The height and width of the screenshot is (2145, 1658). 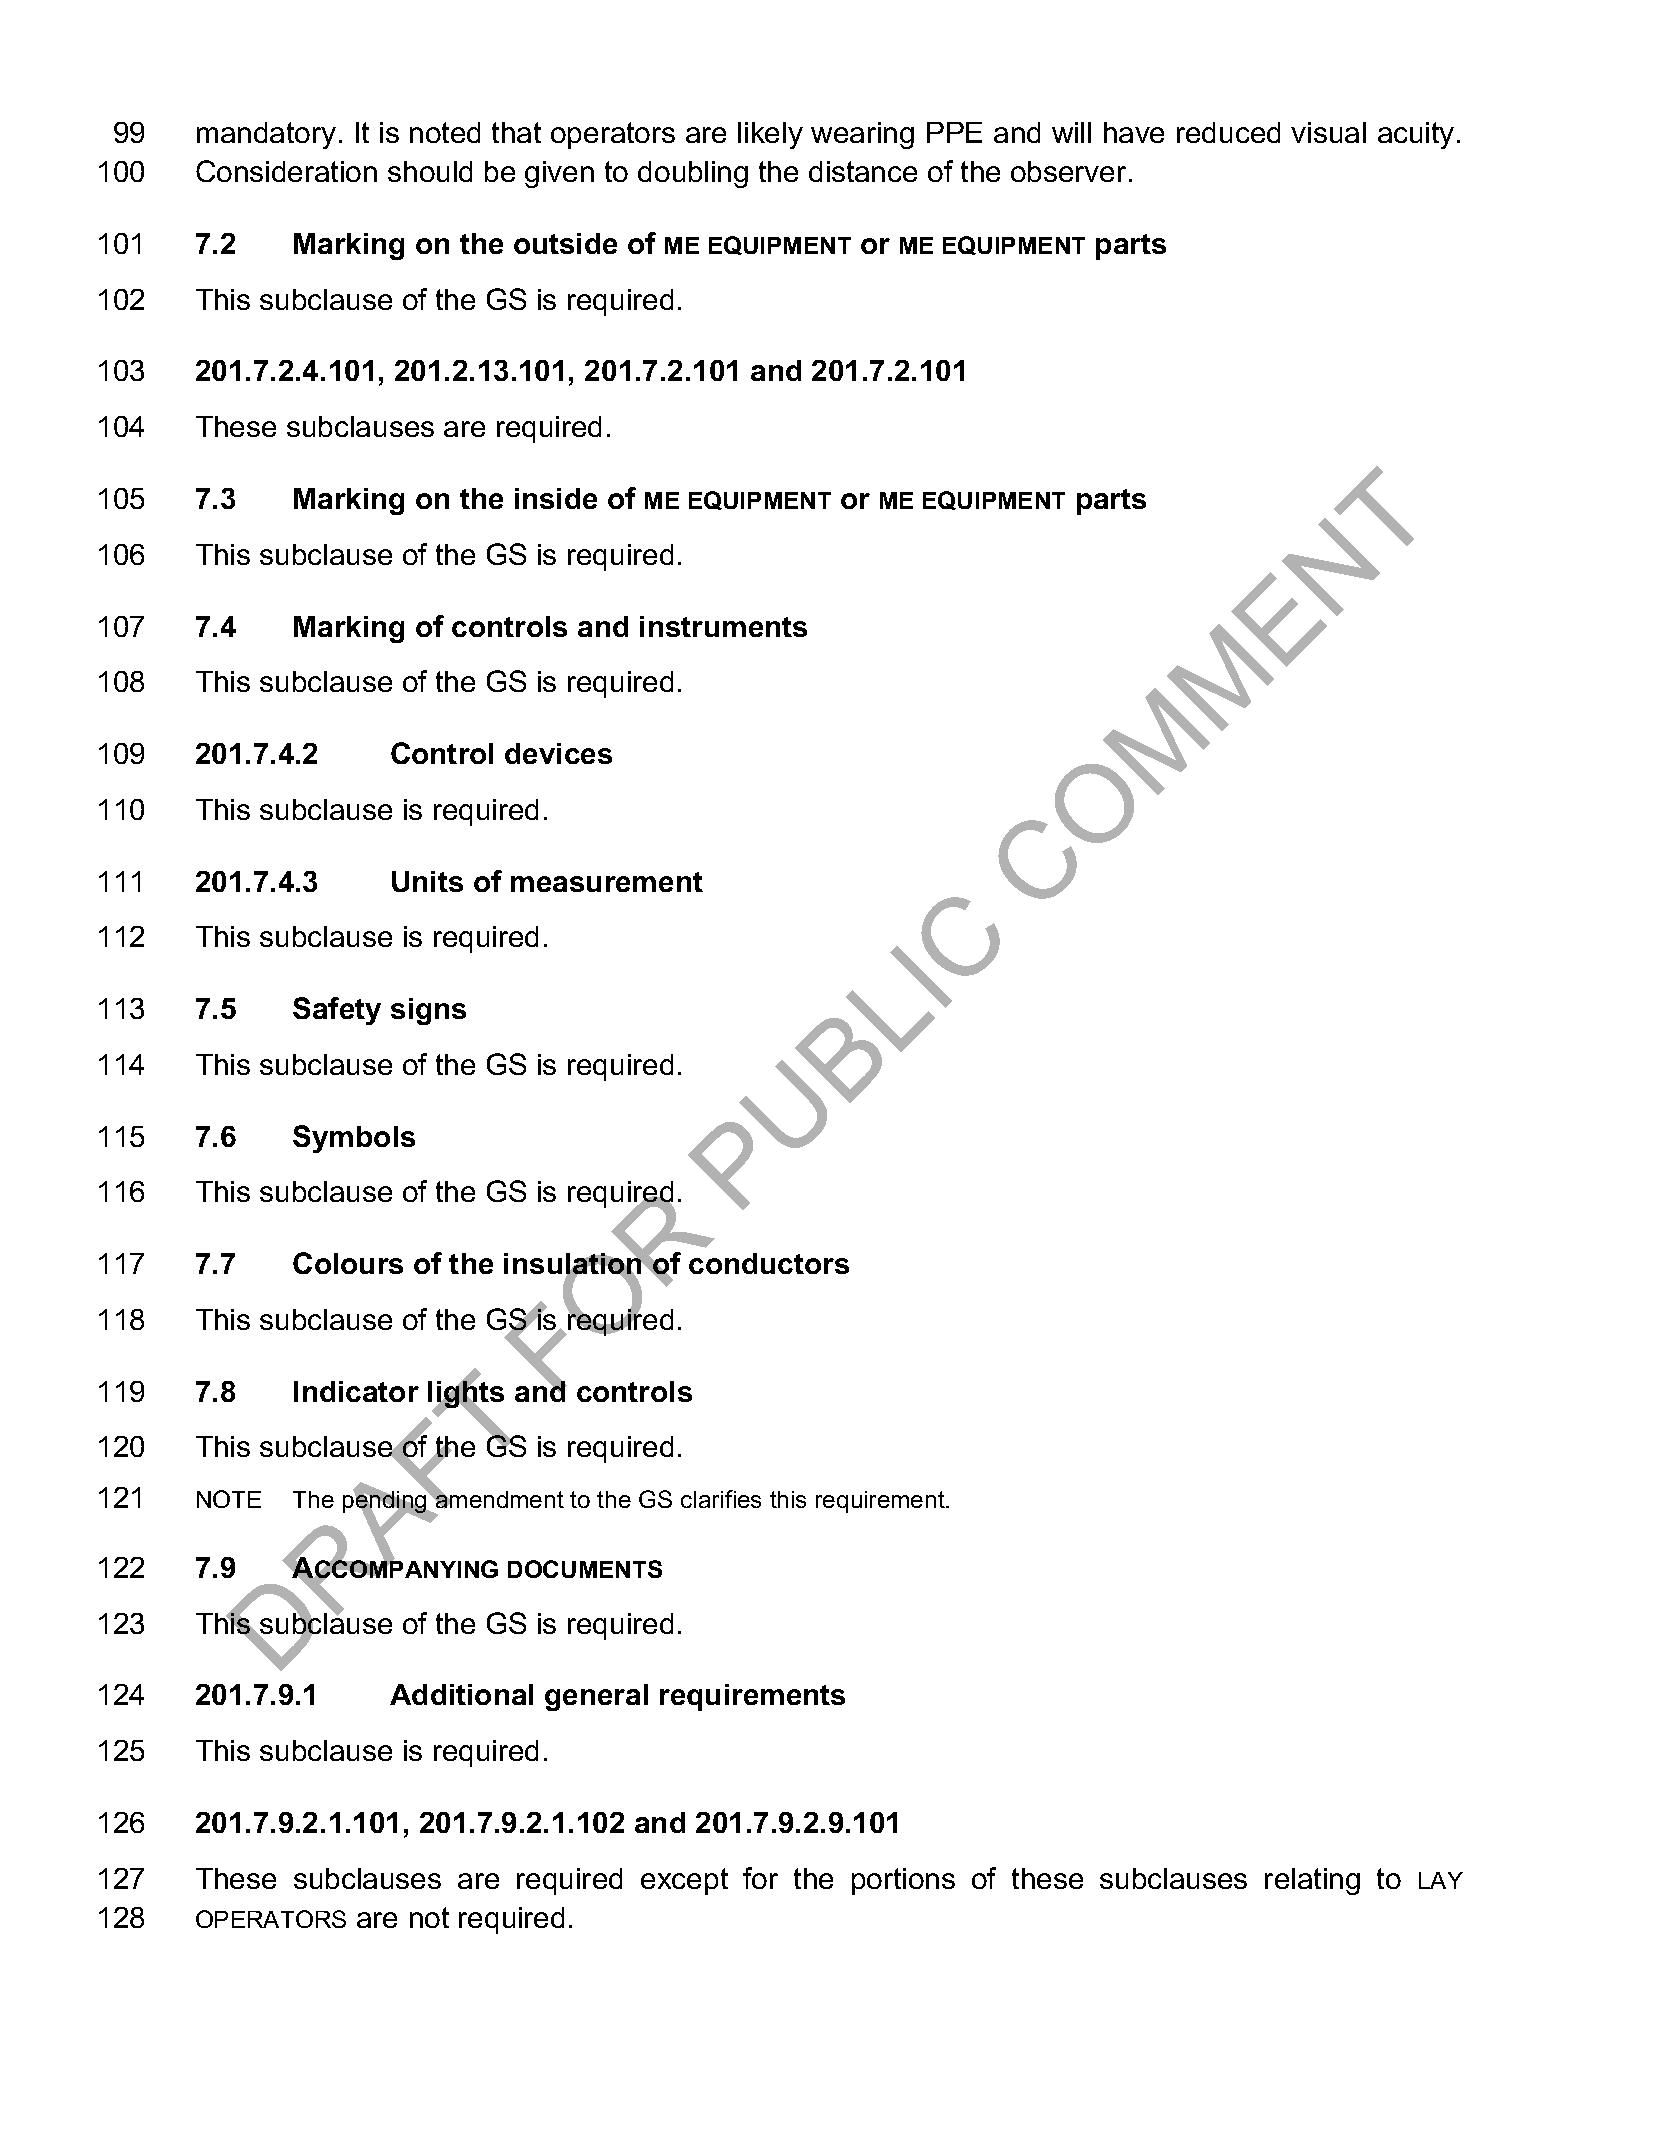 I want to click on measurement, so click(x=607, y=882).
